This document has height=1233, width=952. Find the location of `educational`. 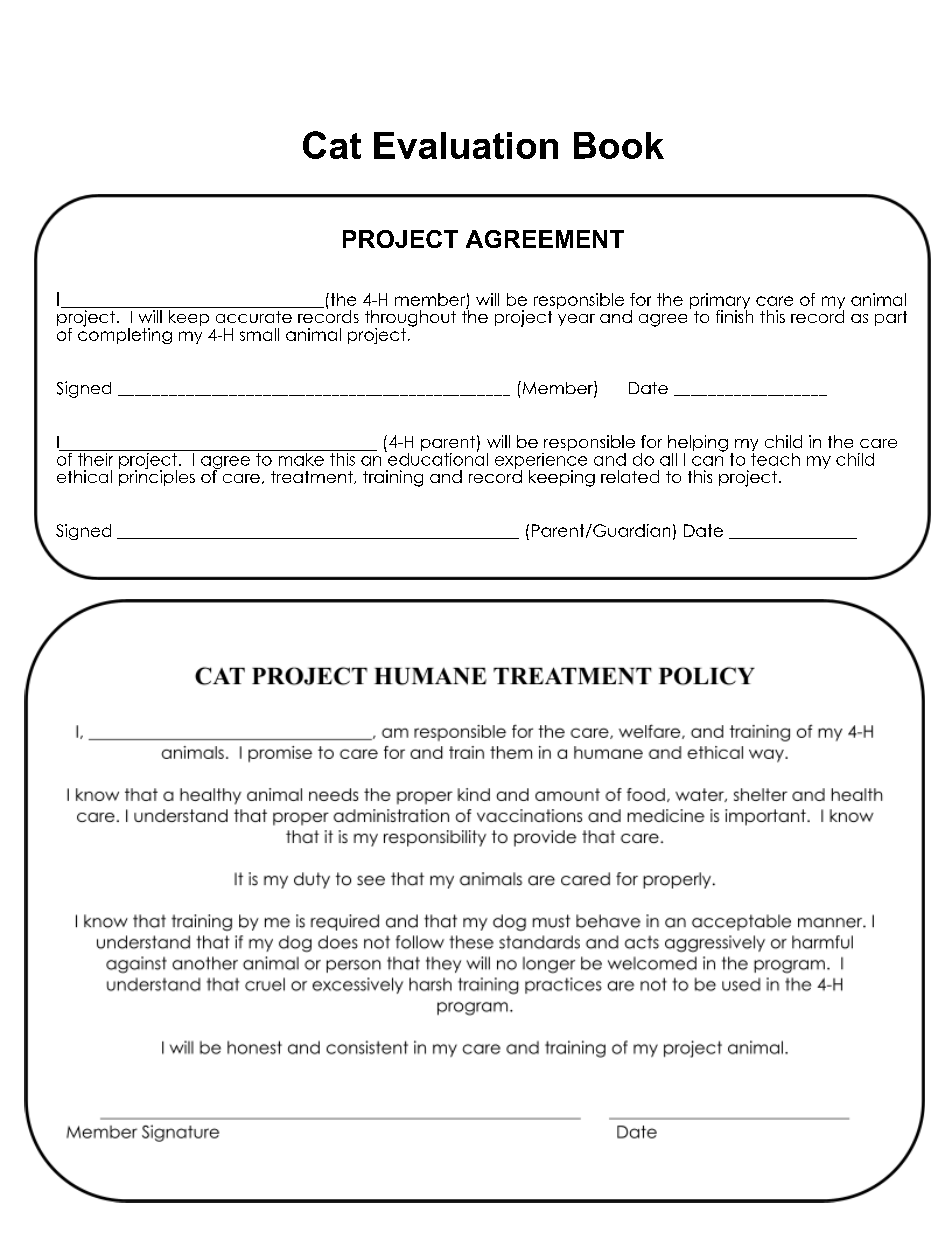

educational is located at coordinates (437, 458).
